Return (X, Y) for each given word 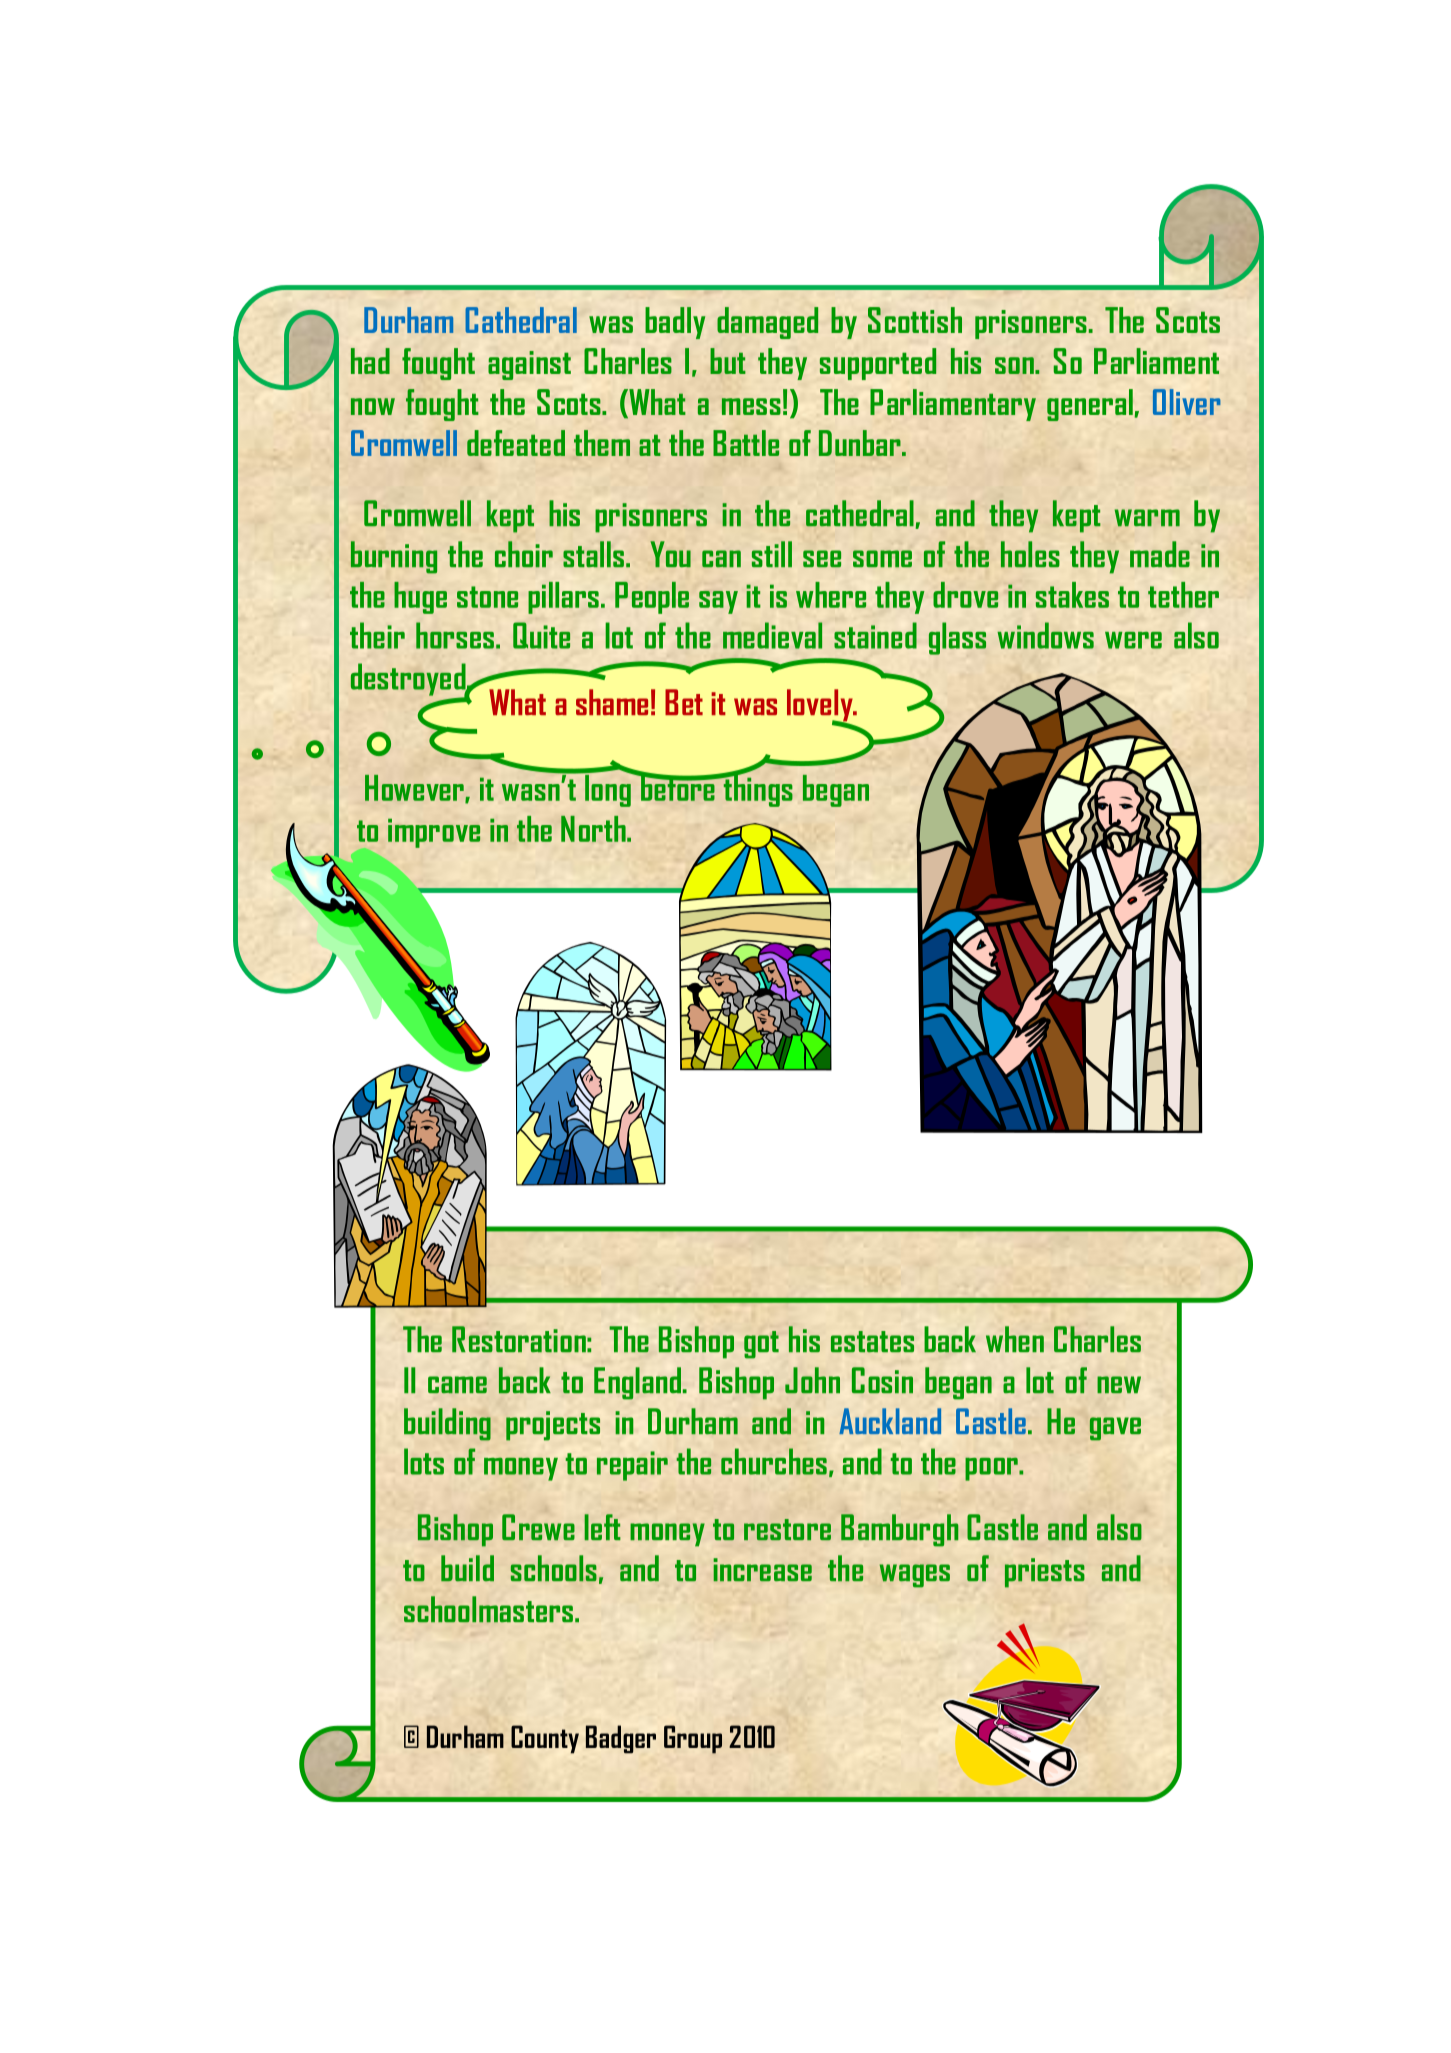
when (1015, 1339)
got (761, 1345)
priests (1045, 1573)
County (545, 1739)
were (1133, 640)
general (1090, 405)
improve (434, 833)
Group (693, 1739)
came (457, 1384)
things (757, 789)
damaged (767, 323)
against (529, 365)
